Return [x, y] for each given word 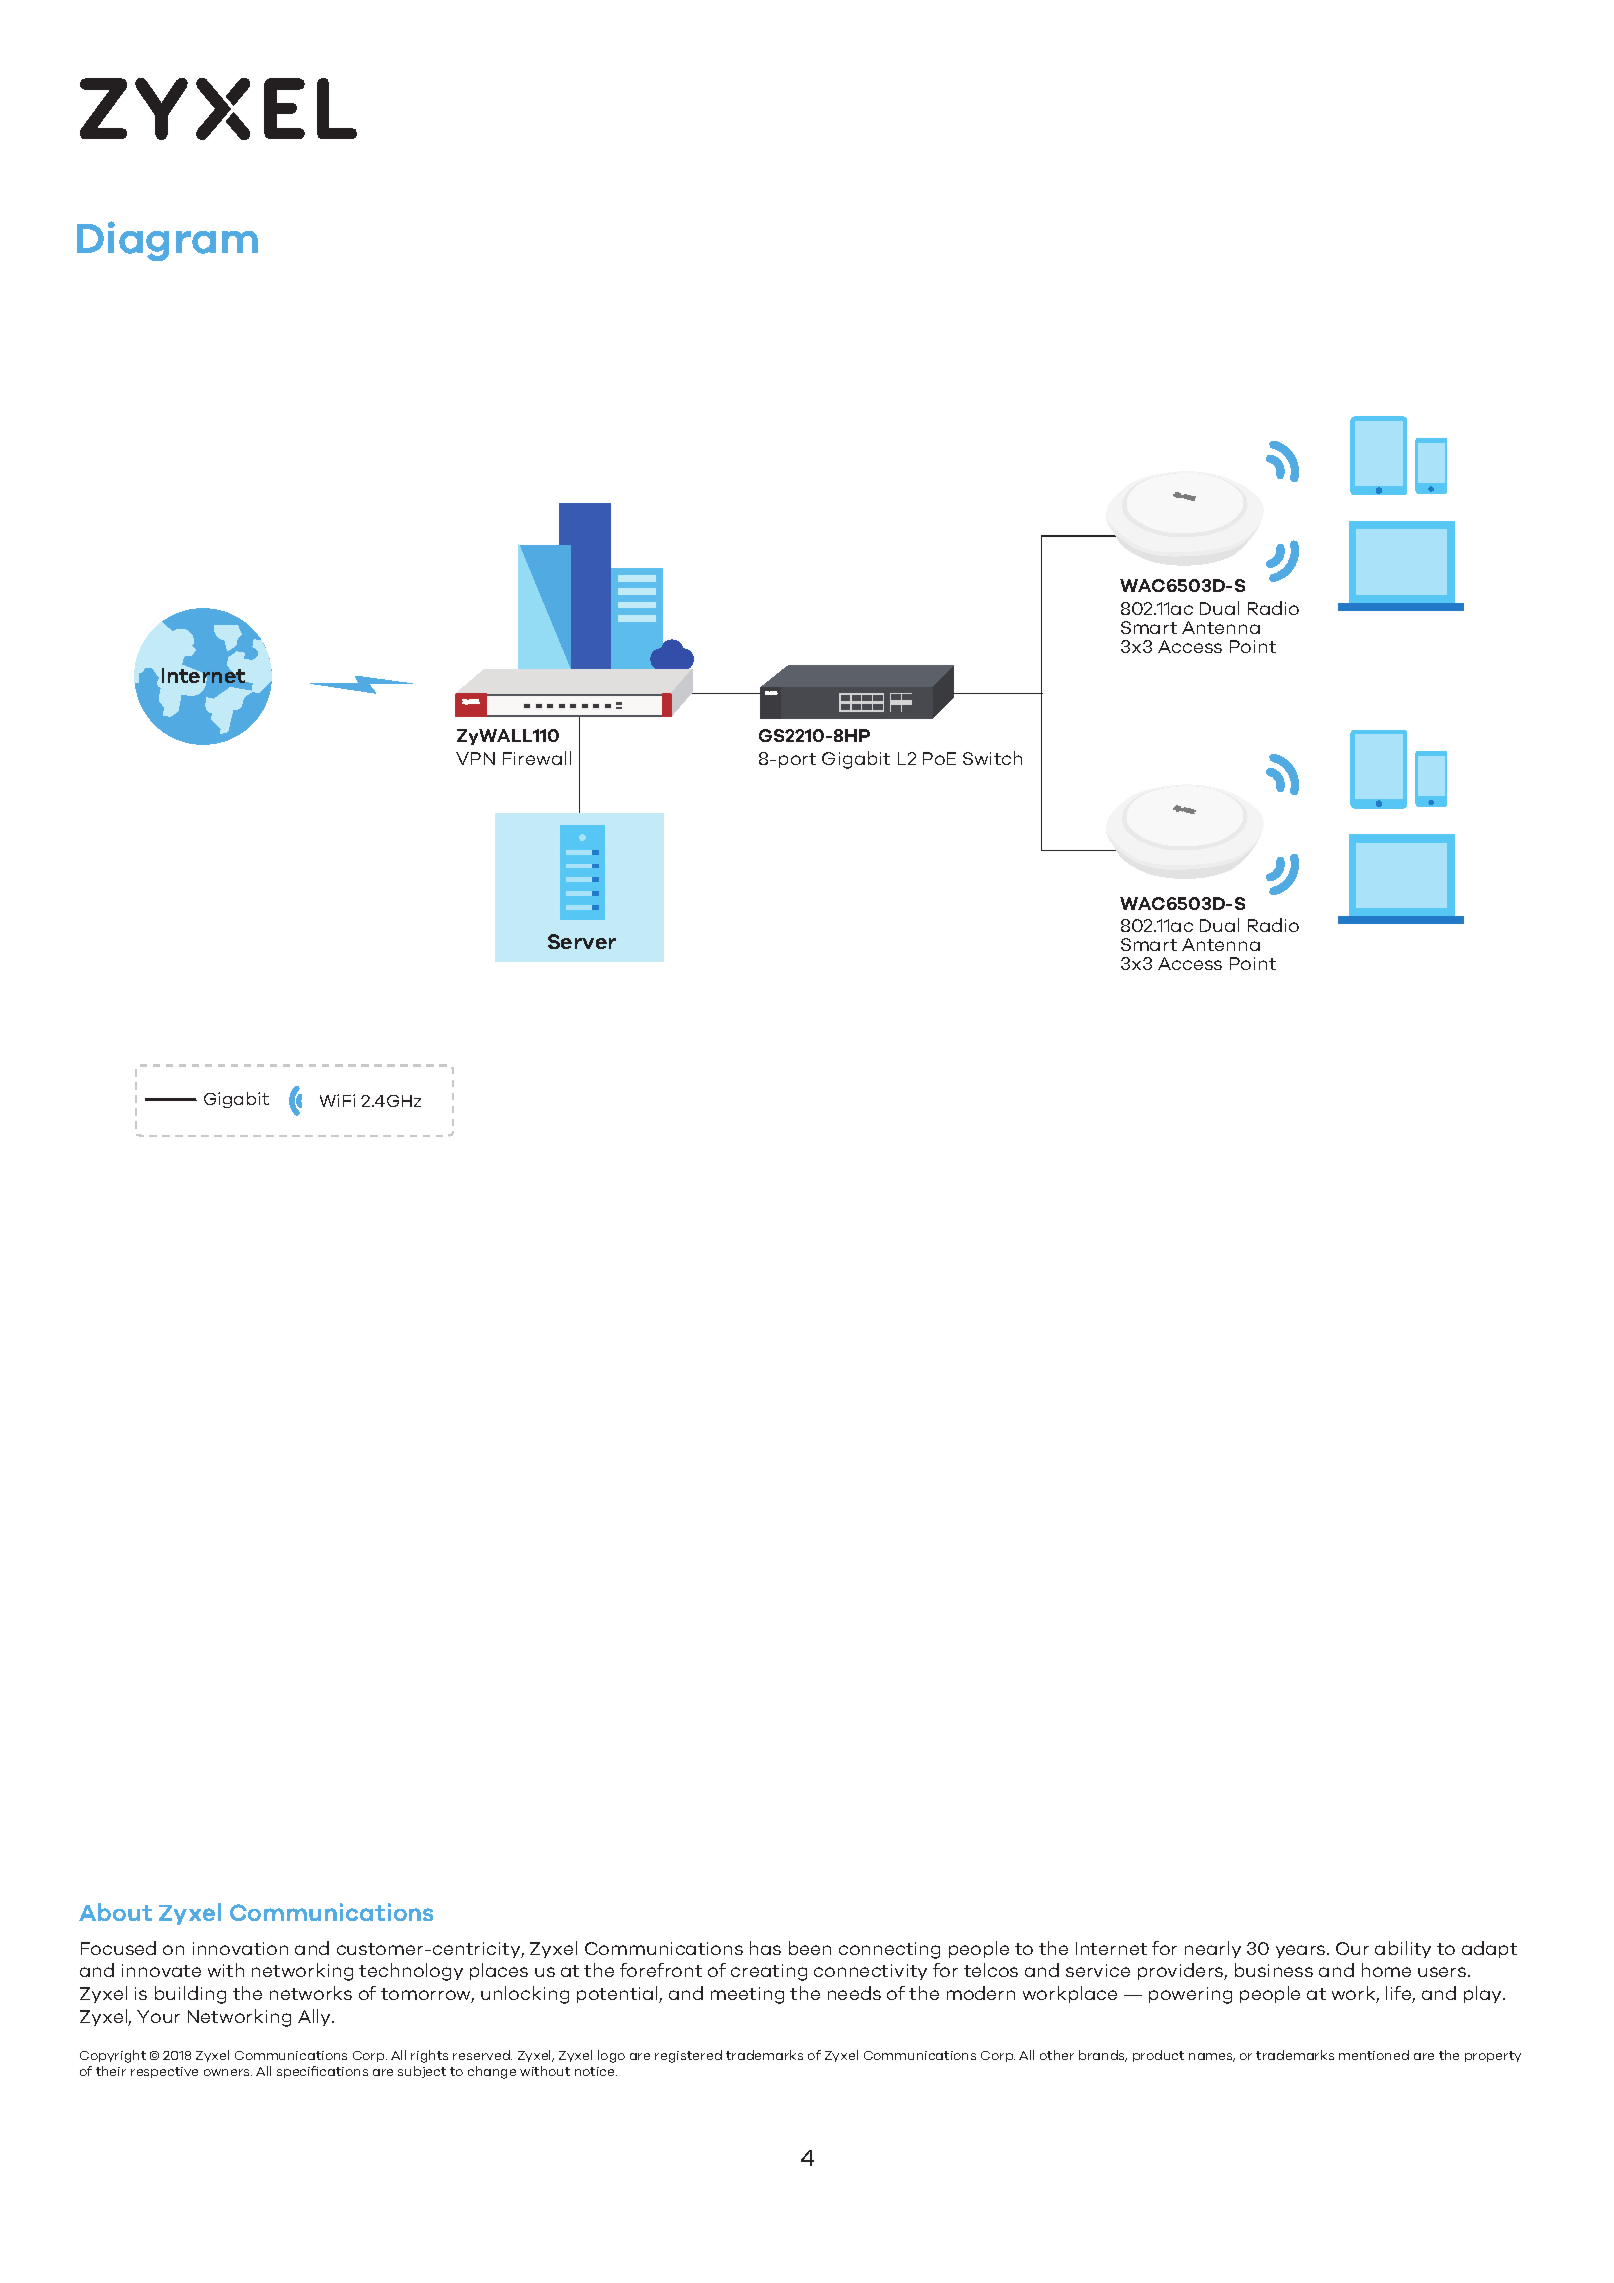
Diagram [167, 241]
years [1302, 1951]
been [810, 1948]
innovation [240, 1948]
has [765, 1948]
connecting [889, 1950]
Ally [316, 2017]
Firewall [537, 758]
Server [582, 941]
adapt [1489, 1949]
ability [1403, 1949]
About [115, 1912]
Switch [992, 758]
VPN [475, 758]
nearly [1213, 1949]
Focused [118, 1948]
